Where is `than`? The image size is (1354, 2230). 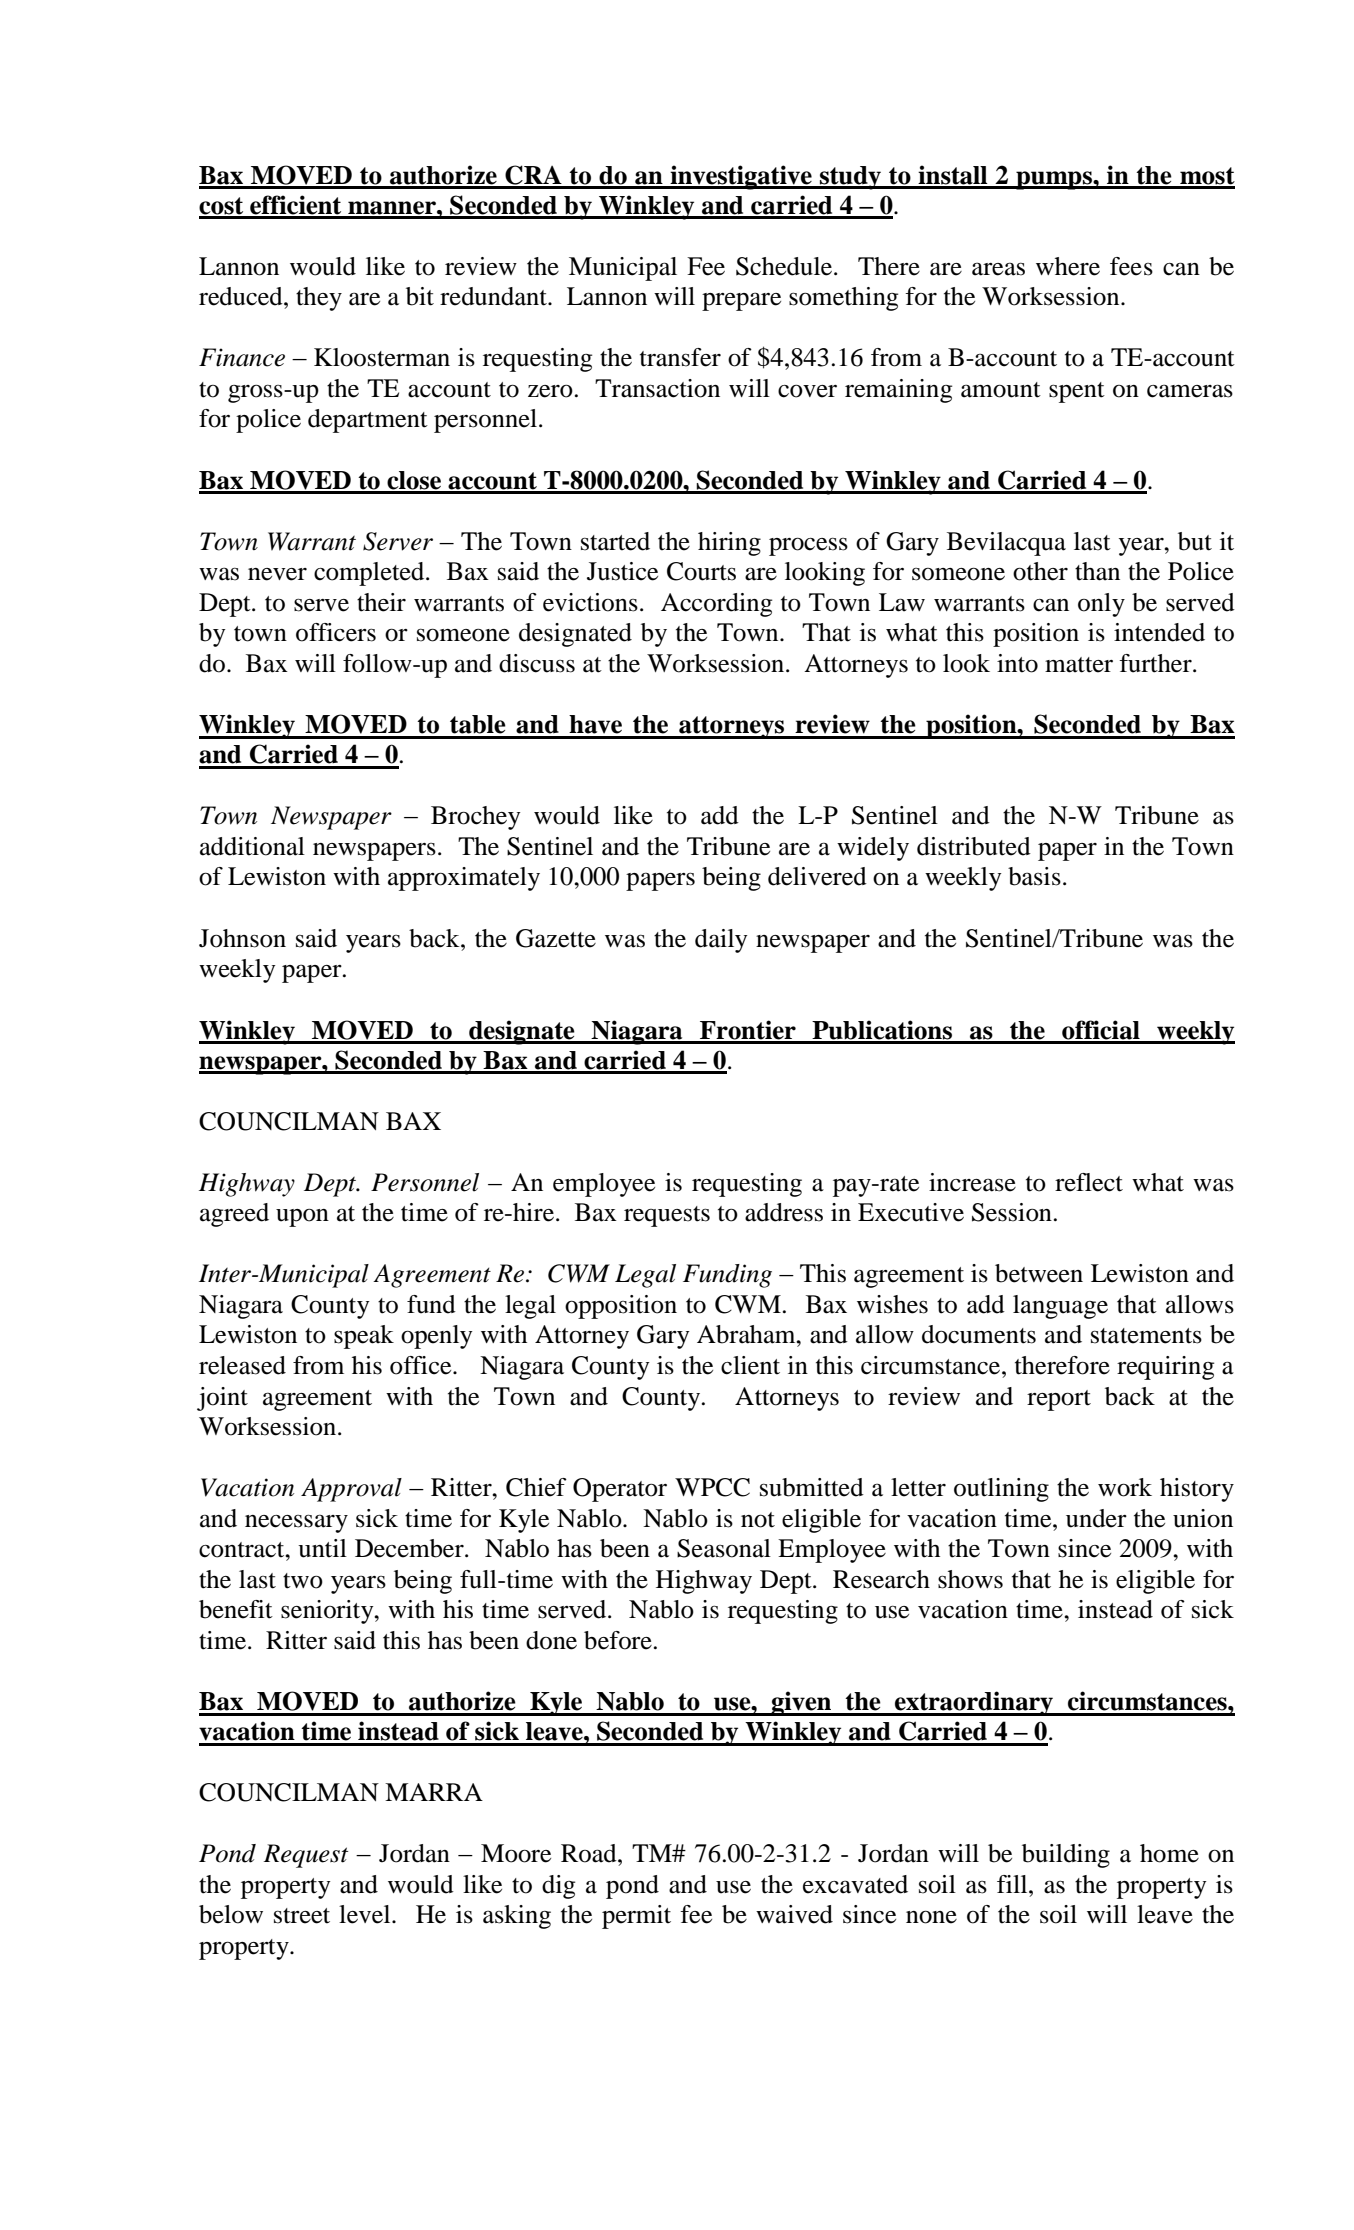
than is located at coordinates (1097, 571).
